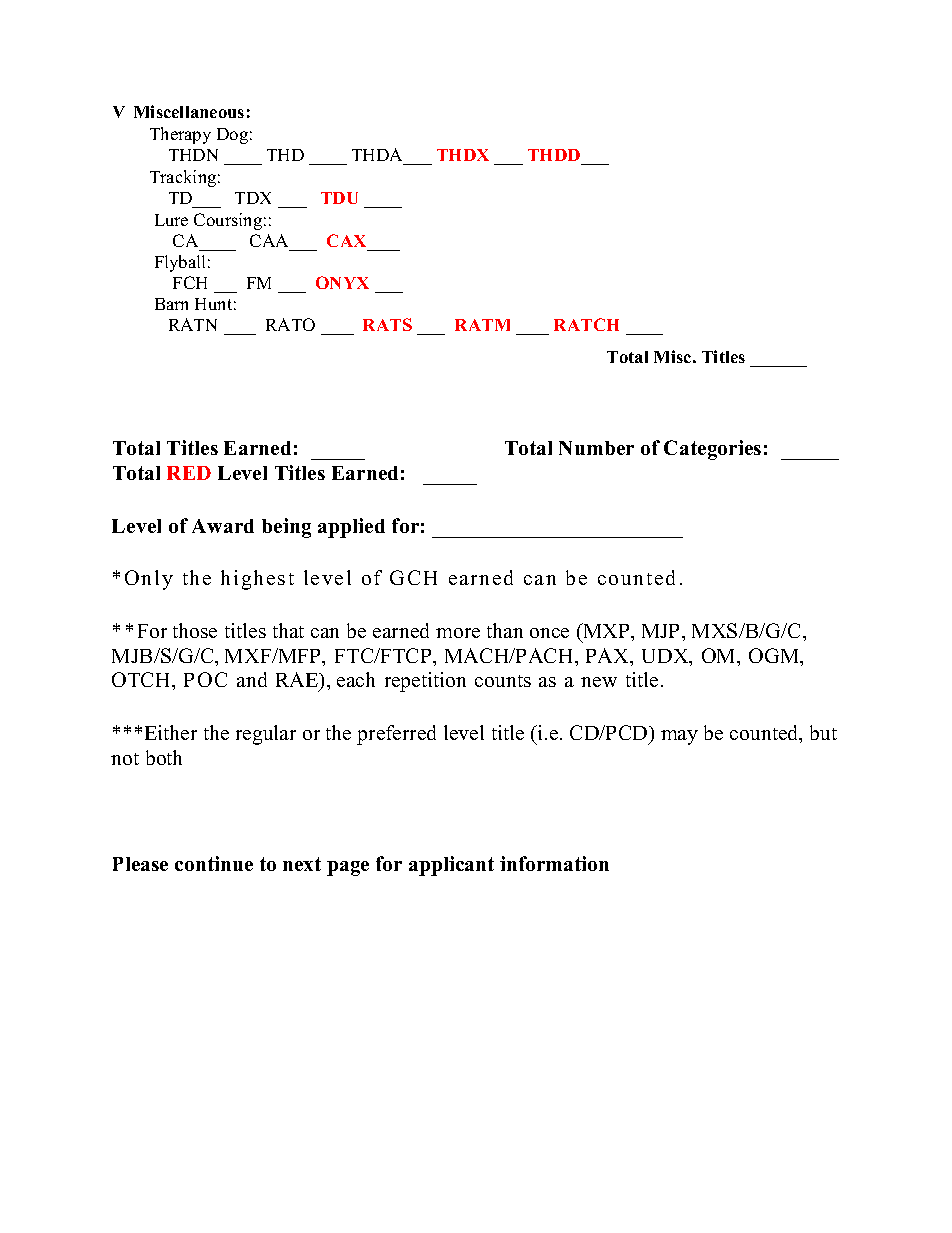 Image resolution: width=952 pixels, height=1233 pixels. Describe the element at coordinates (609, 657) in the document. I see `PAX` at that location.
